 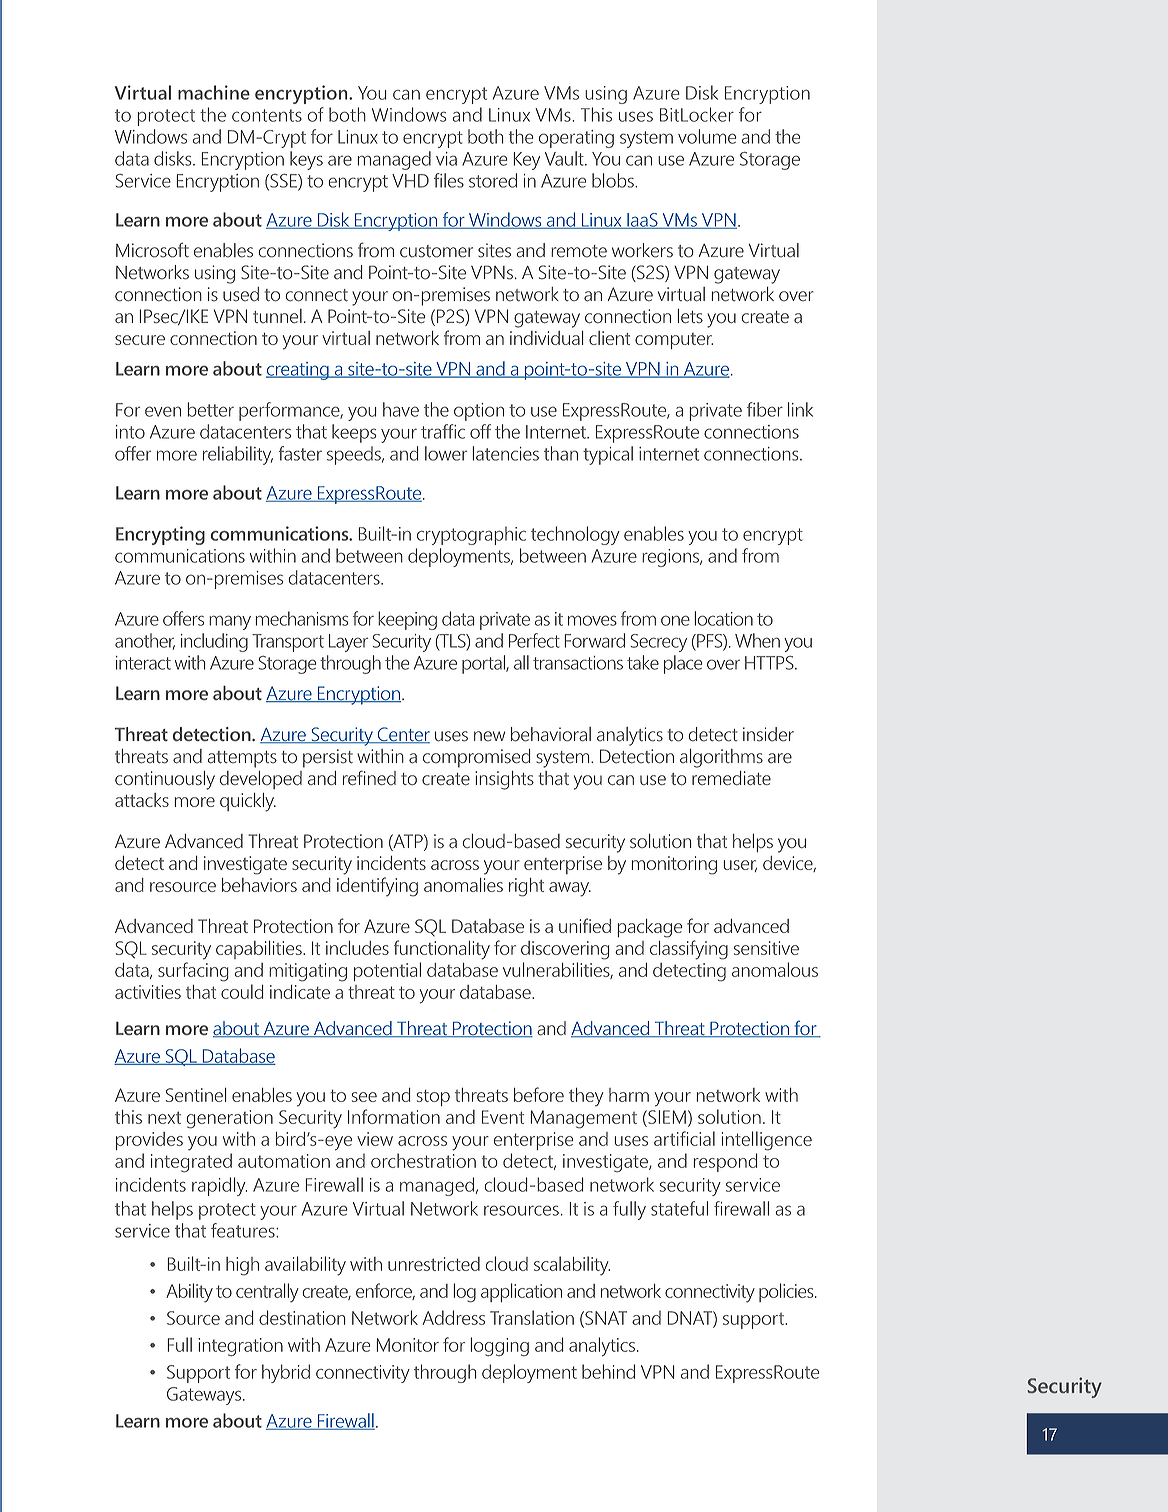 What do you see at coordinates (446, 159) in the page?
I see `via` at bounding box center [446, 159].
